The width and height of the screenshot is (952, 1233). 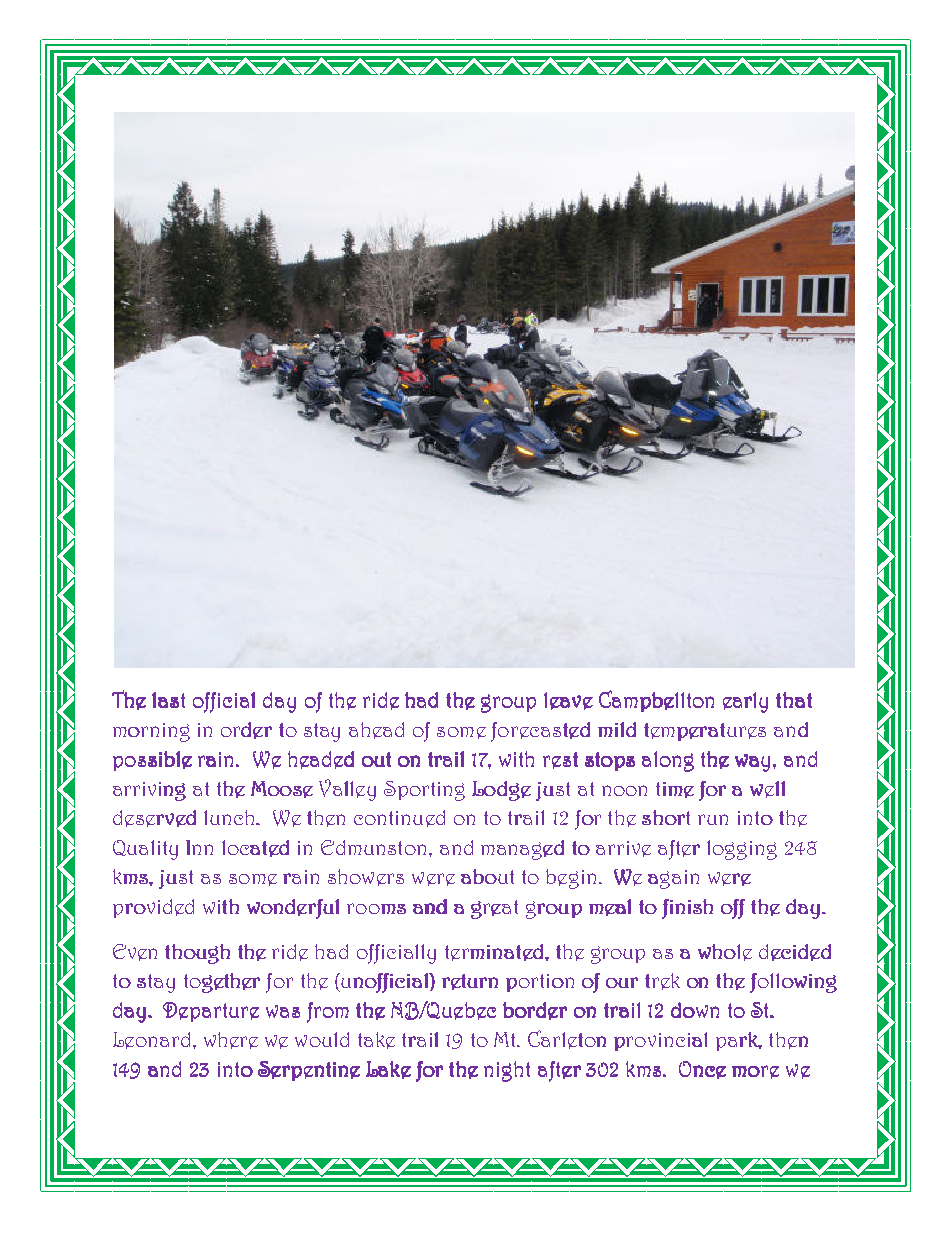 What do you see at coordinates (151, 732) in the screenshot?
I see `morning` at bounding box center [151, 732].
